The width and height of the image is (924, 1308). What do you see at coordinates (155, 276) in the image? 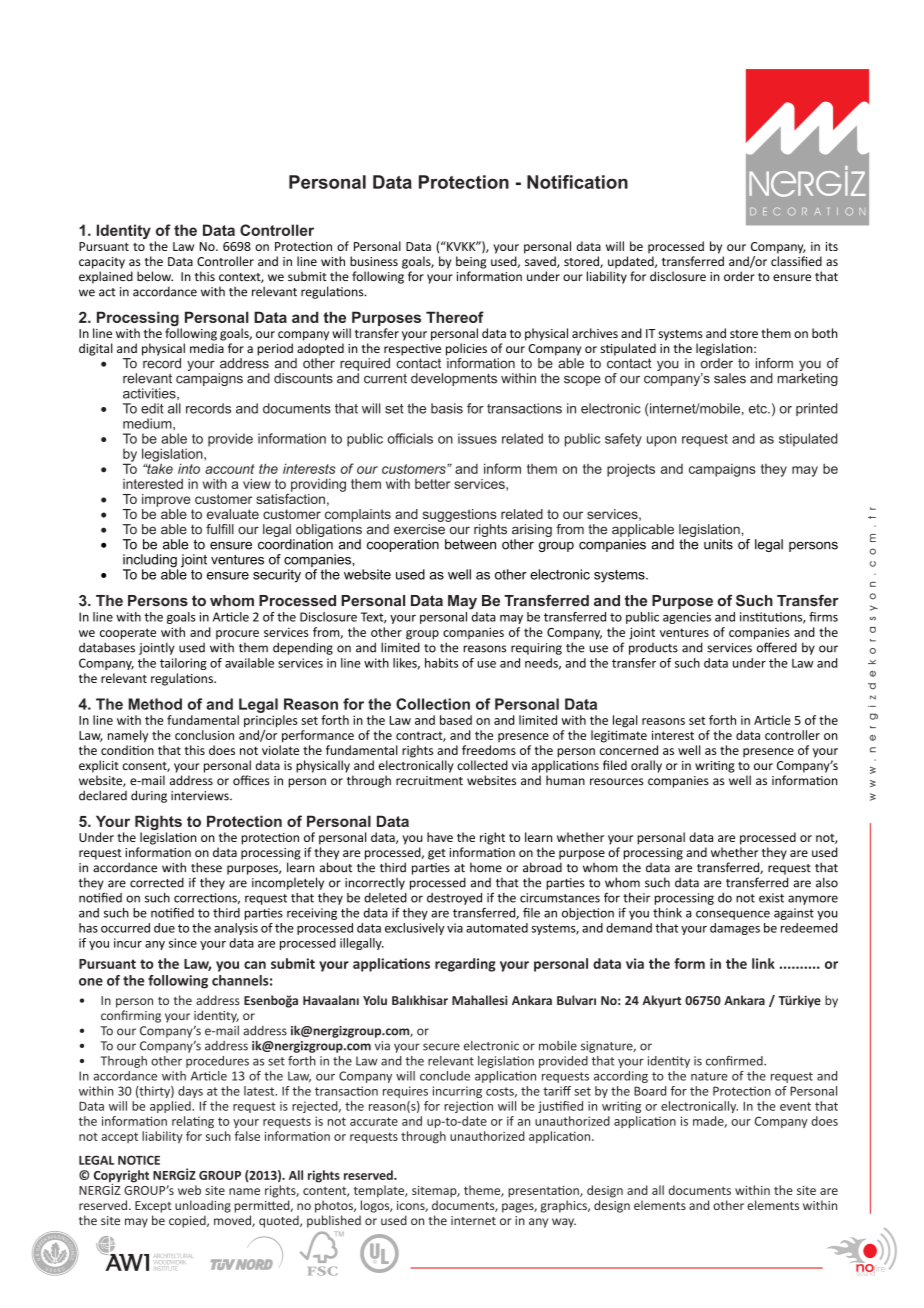
I see `below` at bounding box center [155, 276].
